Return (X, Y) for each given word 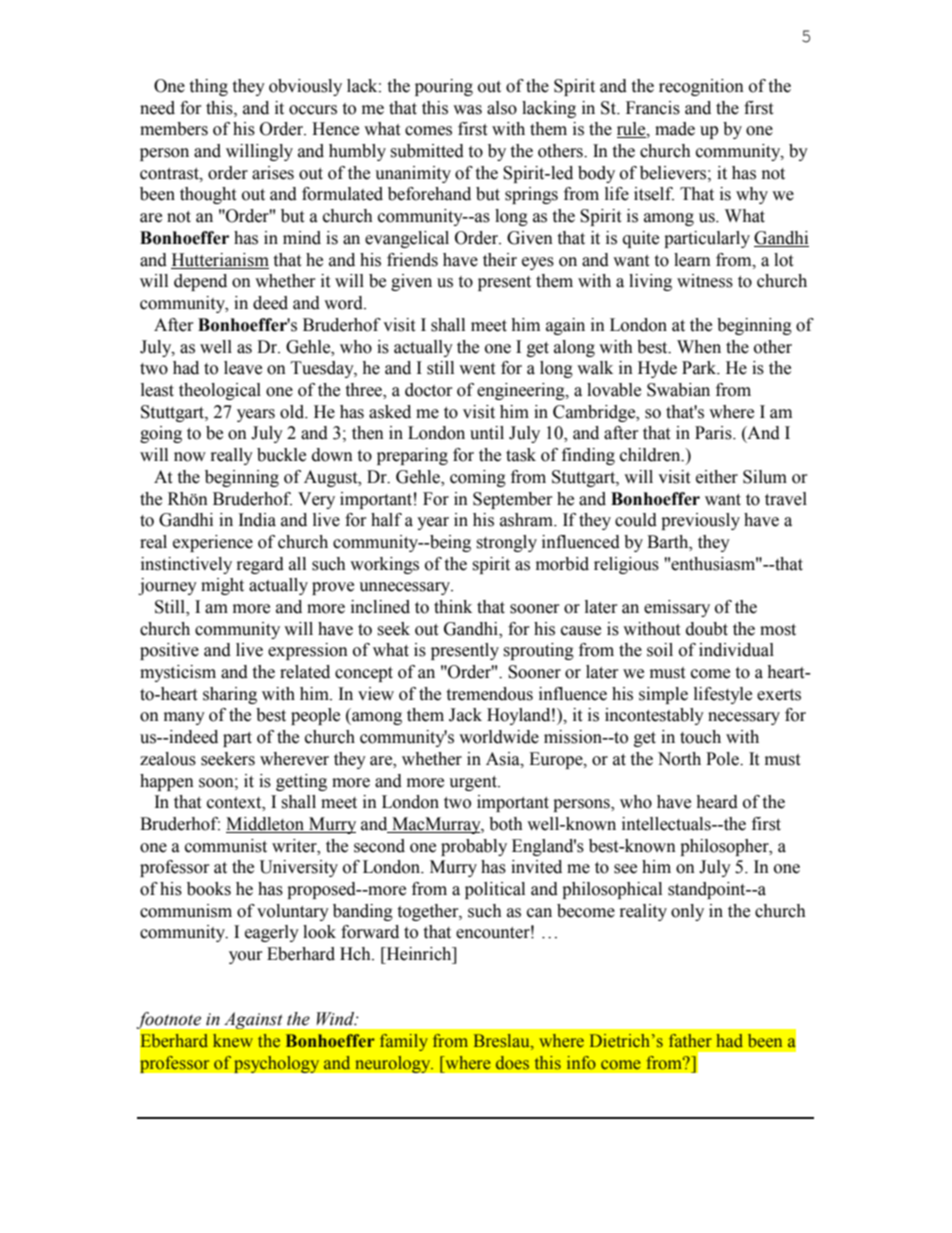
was (467, 110)
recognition (701, 87)
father (690, 1041)
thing (208, 87)
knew (233, 1041)
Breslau (503, 1042)
